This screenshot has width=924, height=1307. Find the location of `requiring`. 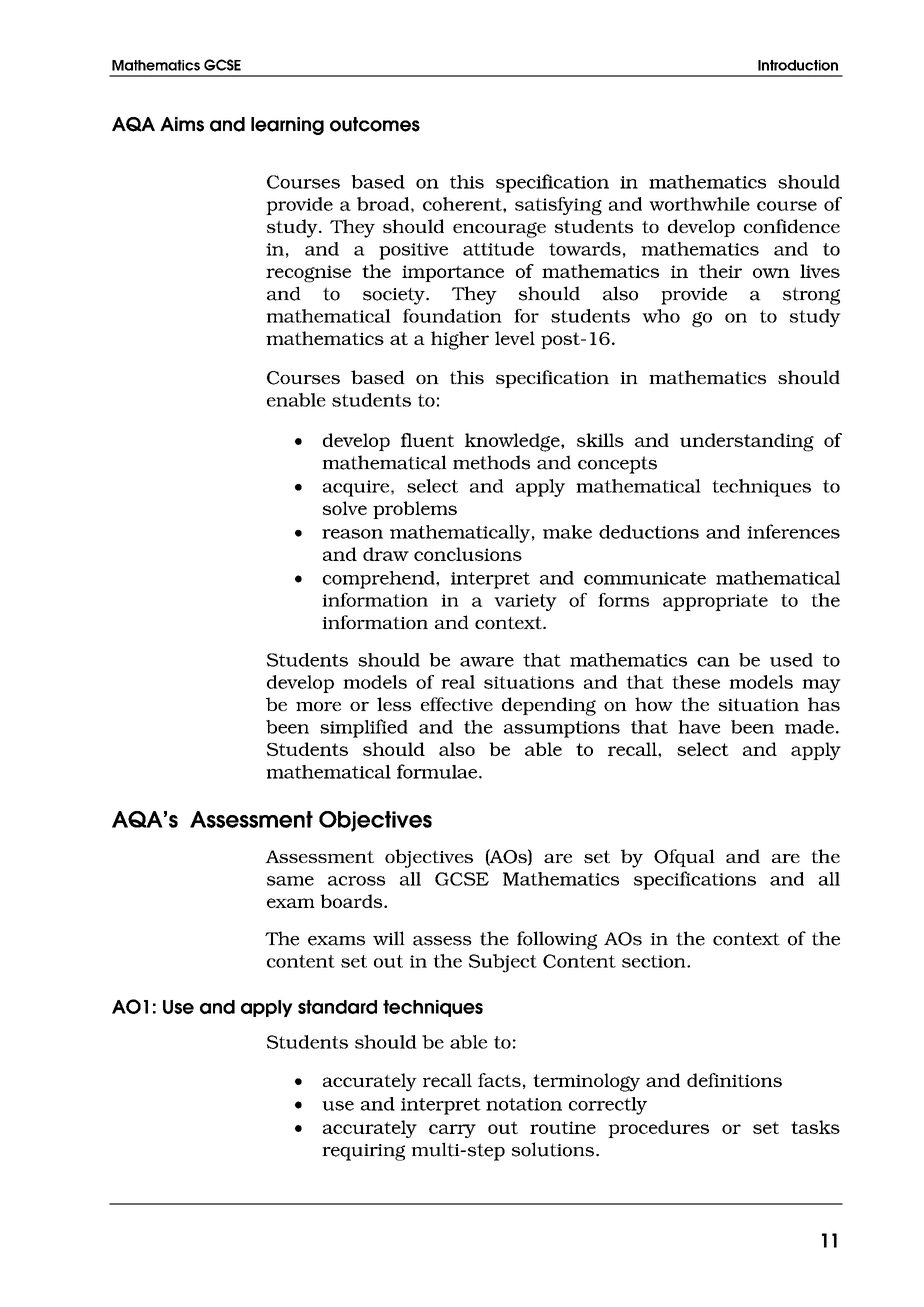

requiring is located at coordinates (363, 1152).
